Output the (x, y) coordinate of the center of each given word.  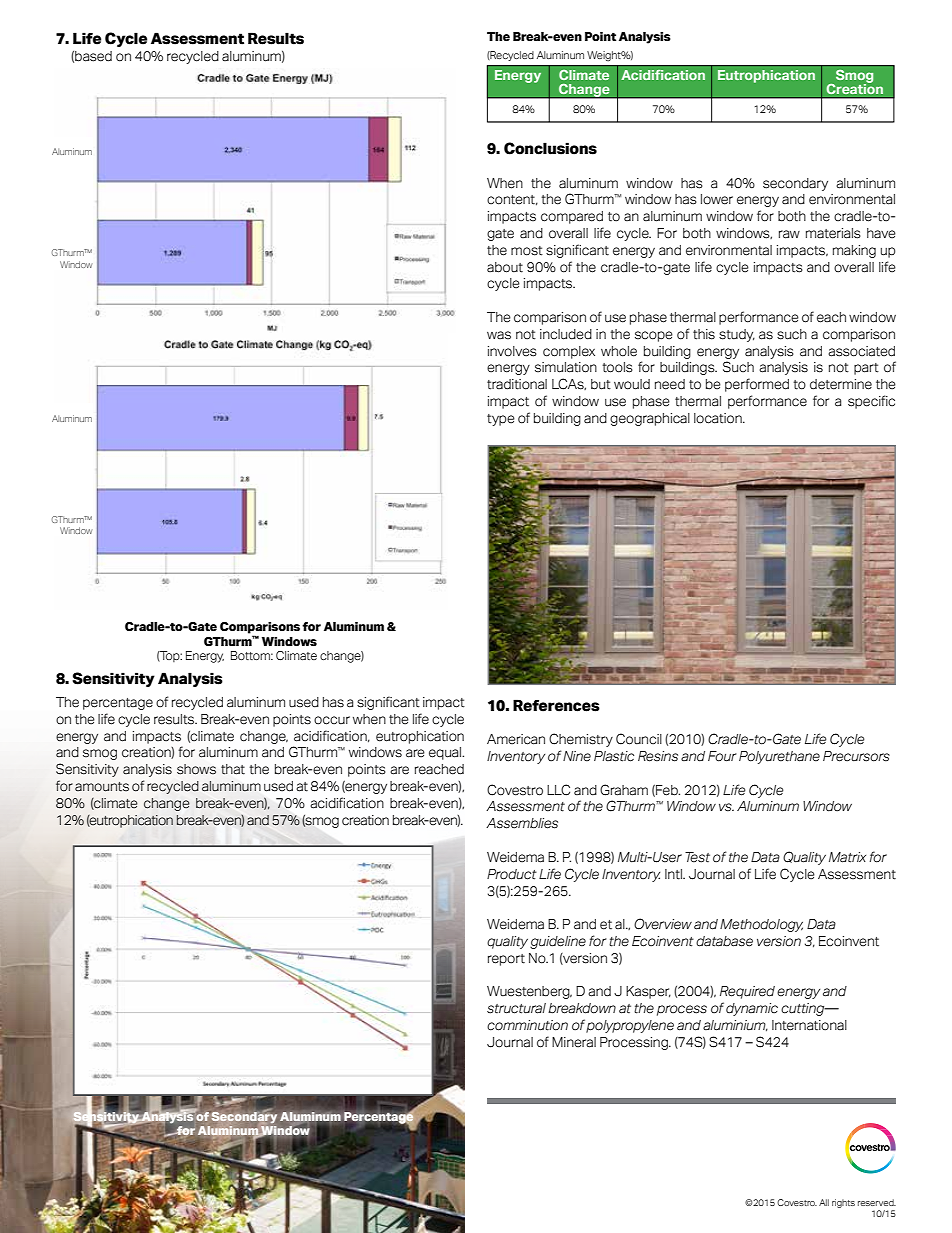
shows (196, 769)
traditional (517, 384)
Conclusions (550, 148)
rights (843, 1203)
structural (516, 1008)
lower (717, 199)
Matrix (847, 857)
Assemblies (522, 823)
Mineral (574, 1042)
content (512, 200)
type (501, 420)
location (719, 418)
